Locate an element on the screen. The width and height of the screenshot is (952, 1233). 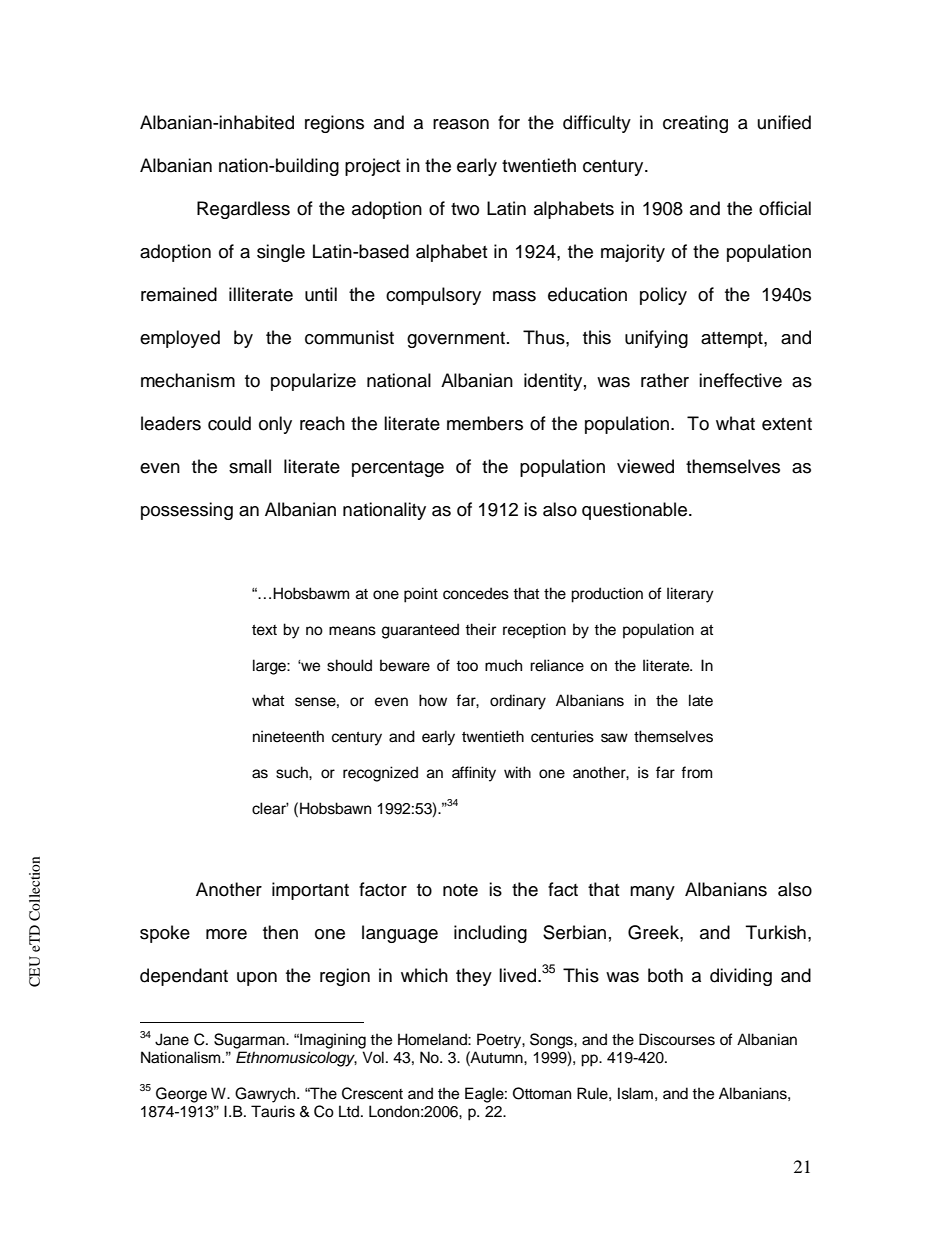
important is located at coordinates (310, 891).
